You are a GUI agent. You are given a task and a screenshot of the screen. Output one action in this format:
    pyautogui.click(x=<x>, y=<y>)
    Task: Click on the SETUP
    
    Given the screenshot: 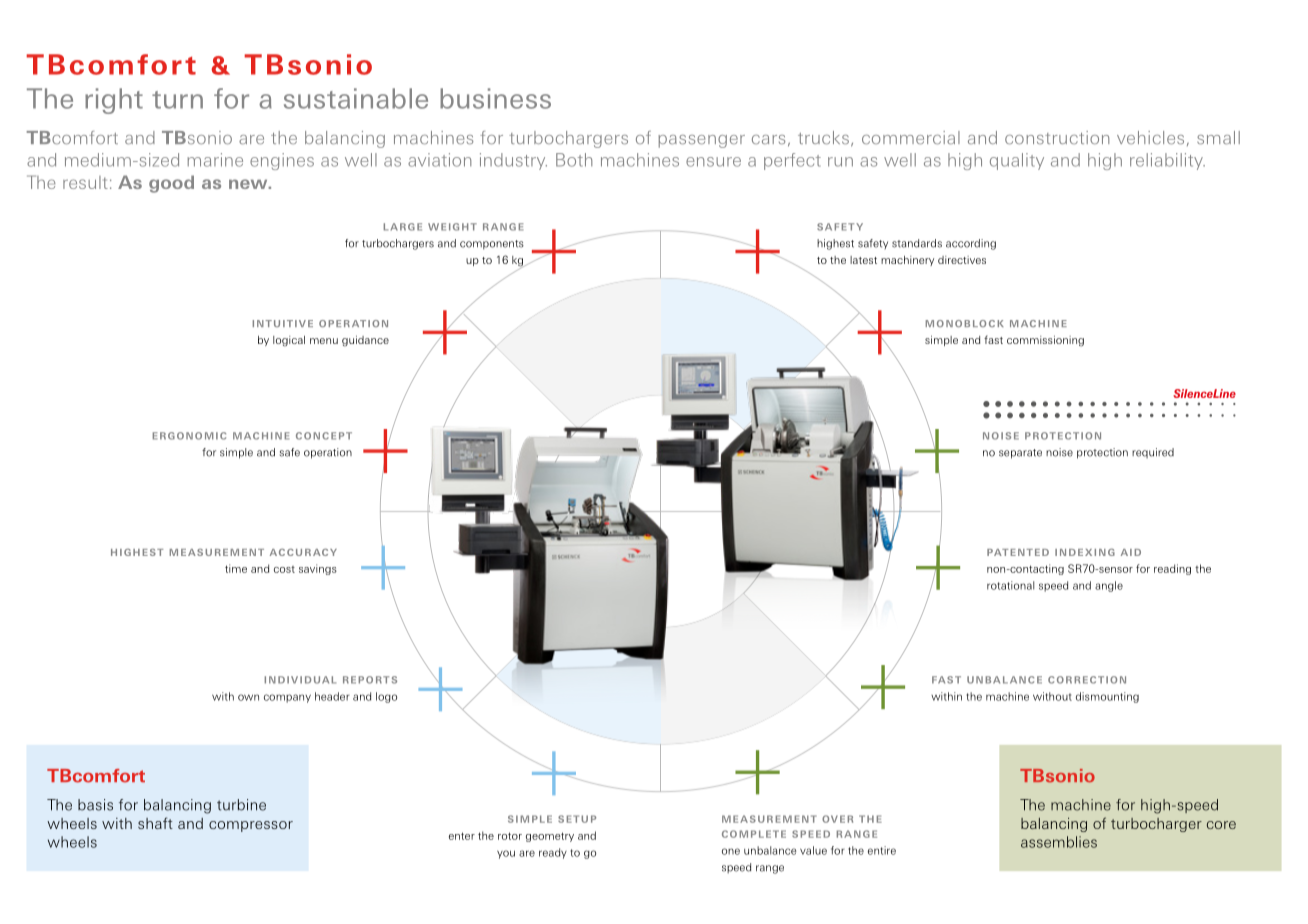 What is the action you would take?
    pyautogui.click(x=577, y=819)
